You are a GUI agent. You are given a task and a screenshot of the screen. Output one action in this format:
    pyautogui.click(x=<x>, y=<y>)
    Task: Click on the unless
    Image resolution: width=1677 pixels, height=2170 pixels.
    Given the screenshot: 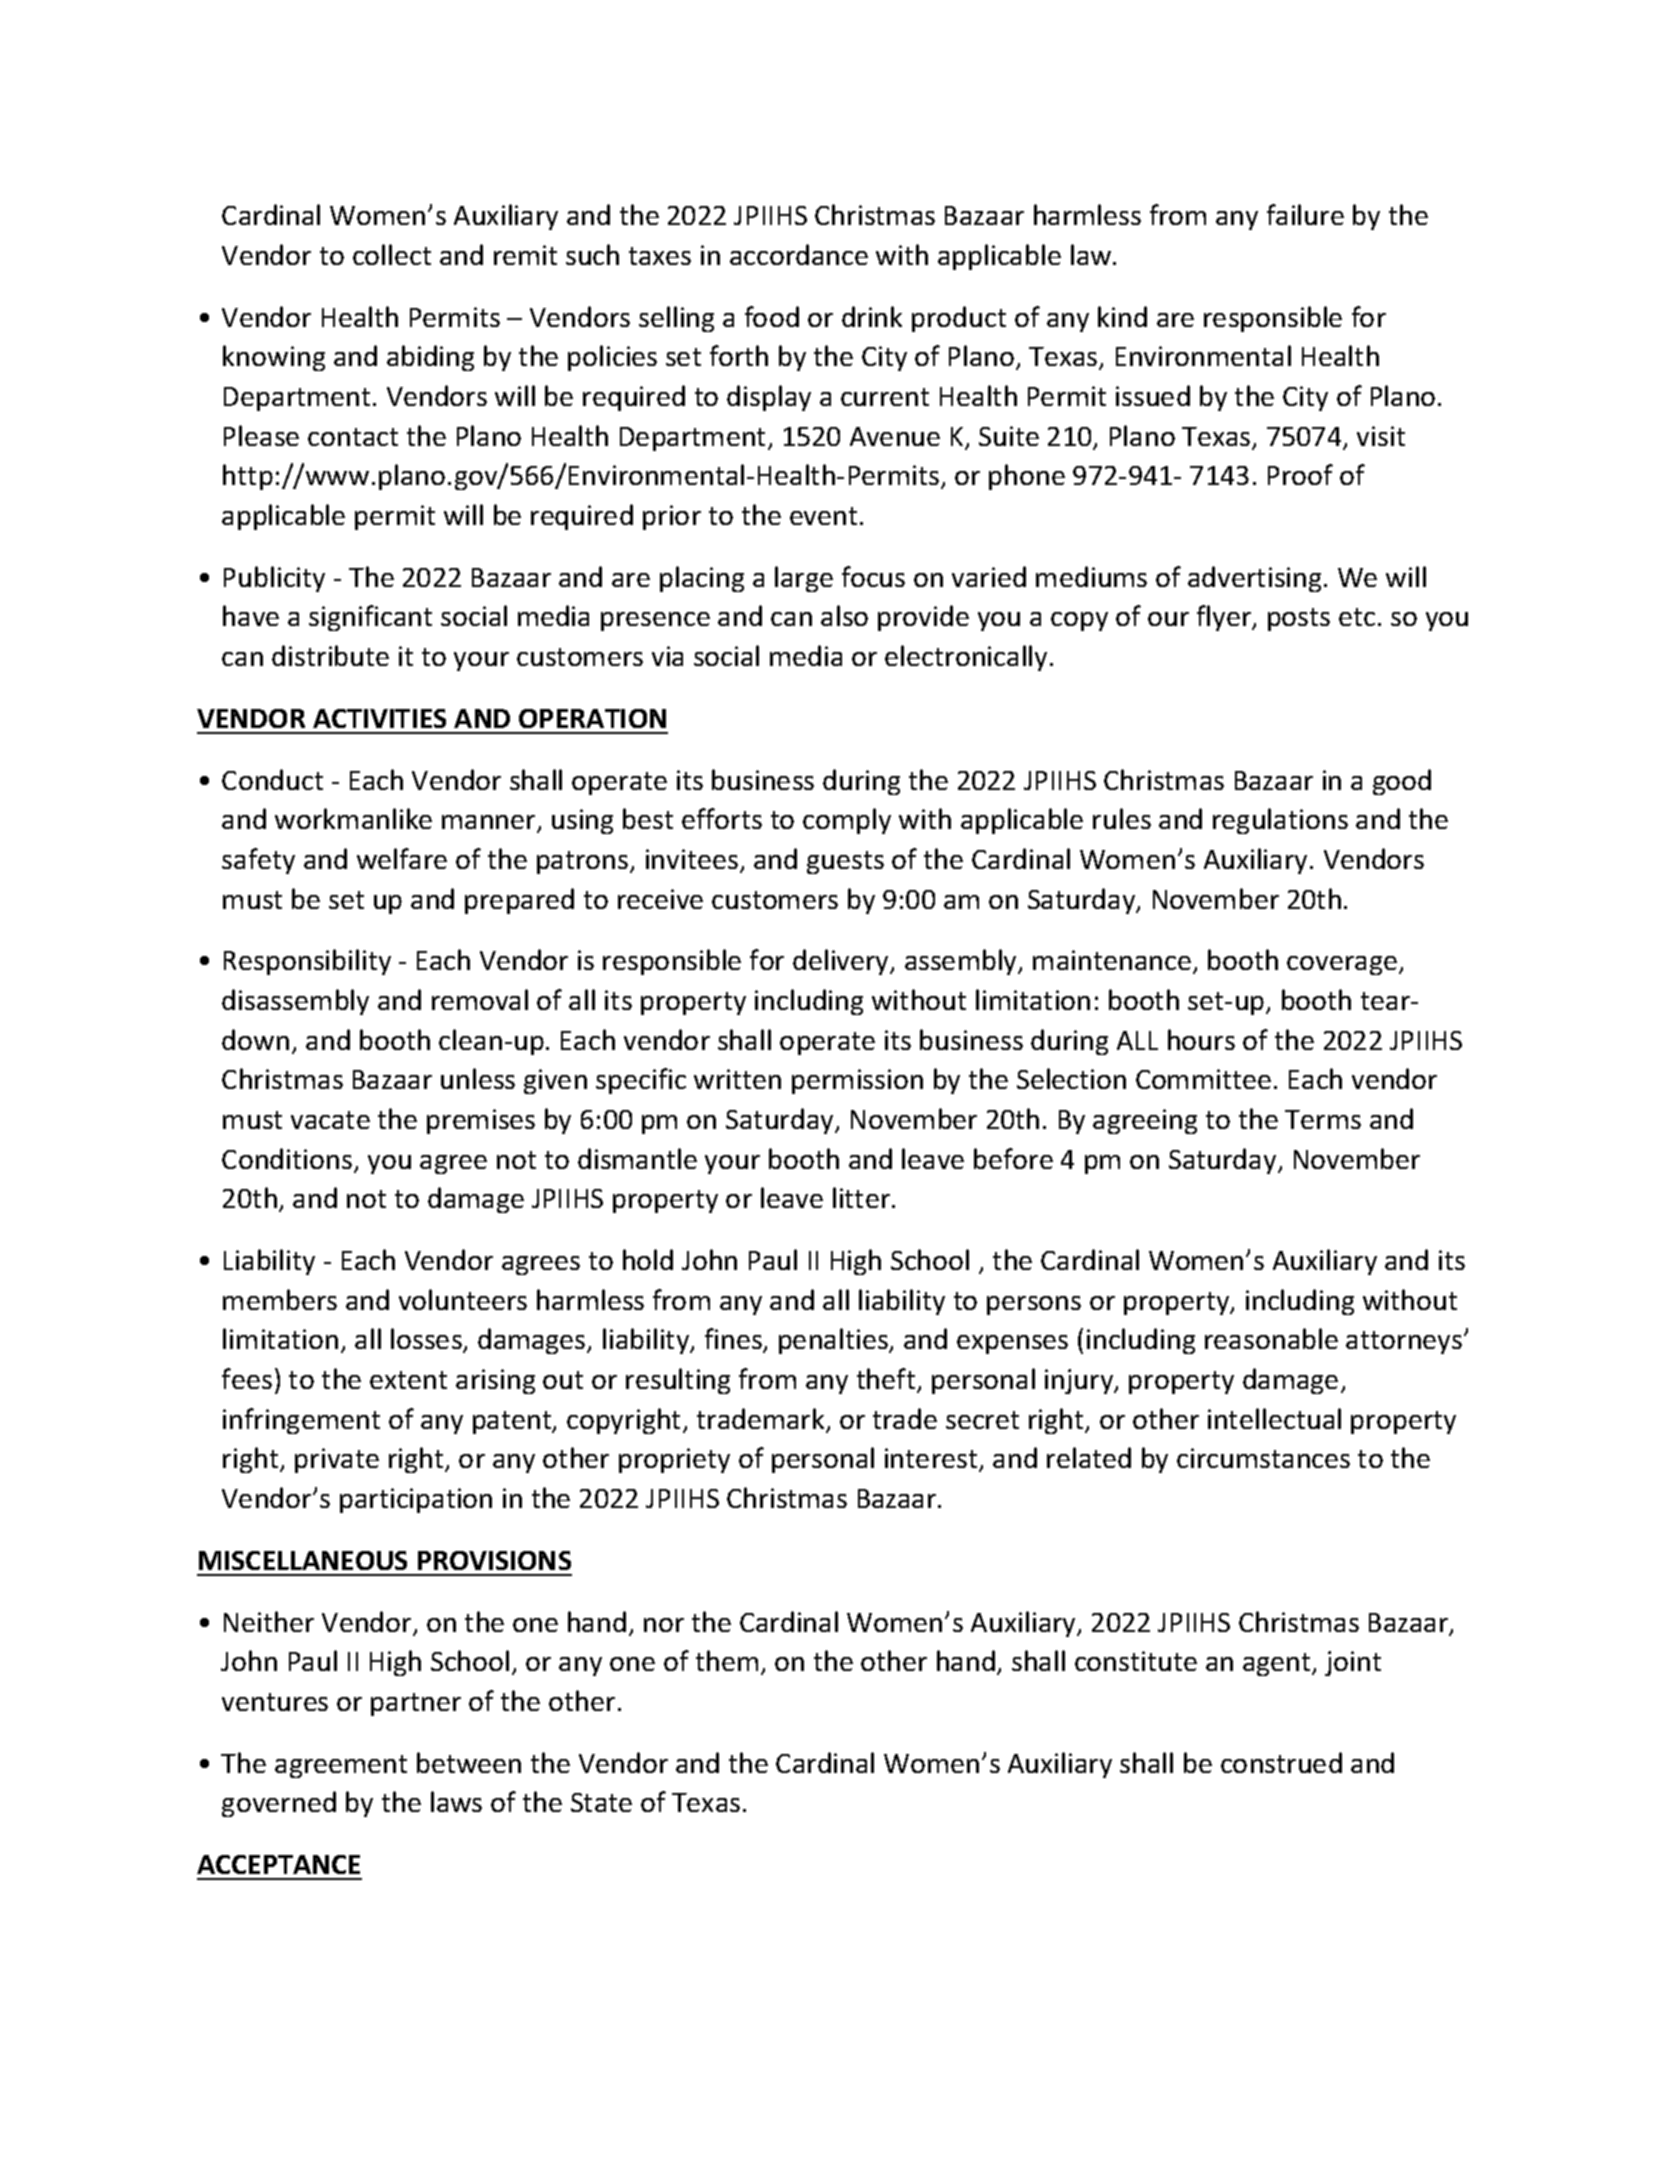 What is the action you would take?
    pyautogui.click(x=478, y=1078)
